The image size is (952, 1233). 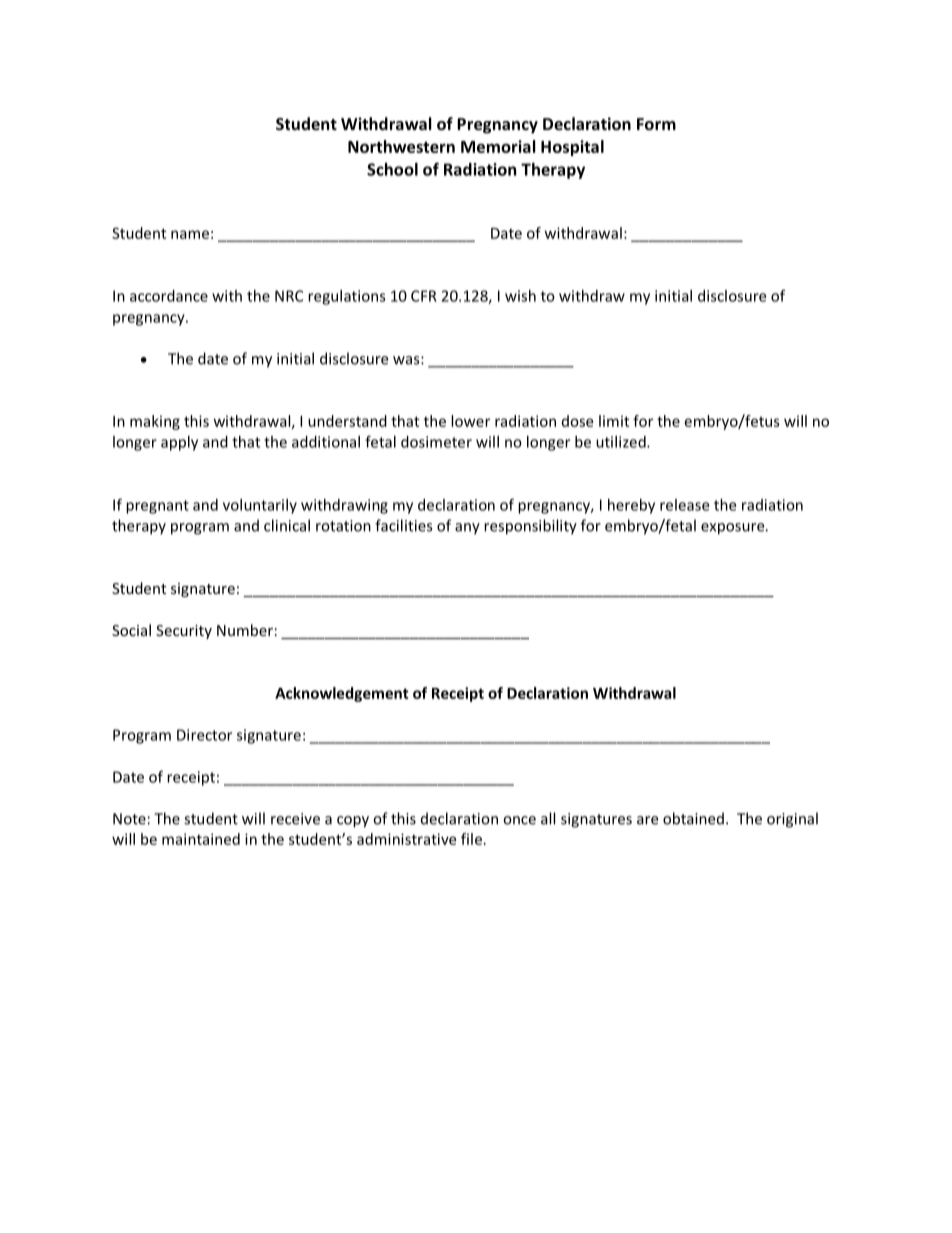 I want to click on wish, so click(x=520, y=296).
